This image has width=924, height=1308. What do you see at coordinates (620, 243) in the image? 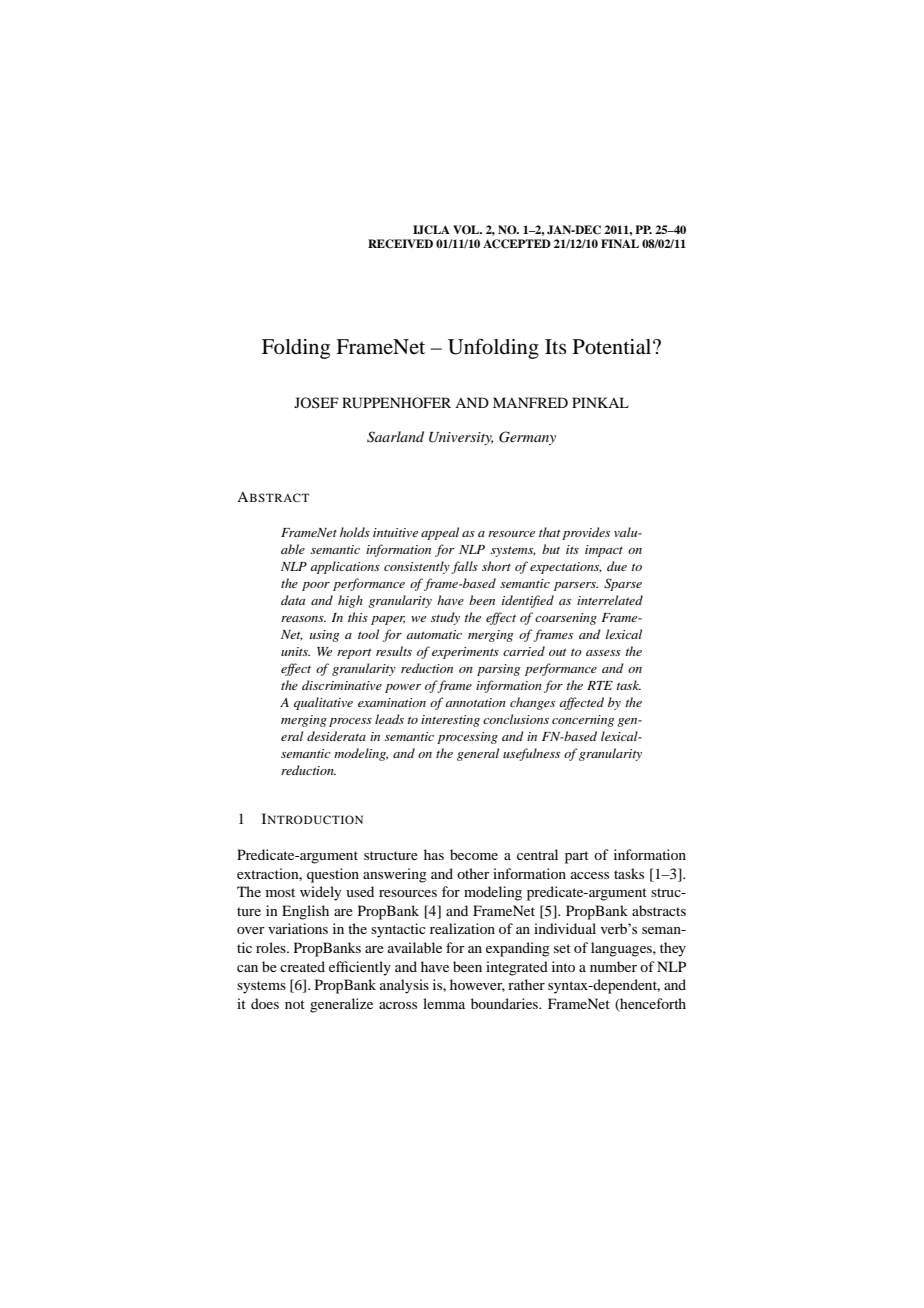
I see `FINAL` at bounding box center [620, 243].
